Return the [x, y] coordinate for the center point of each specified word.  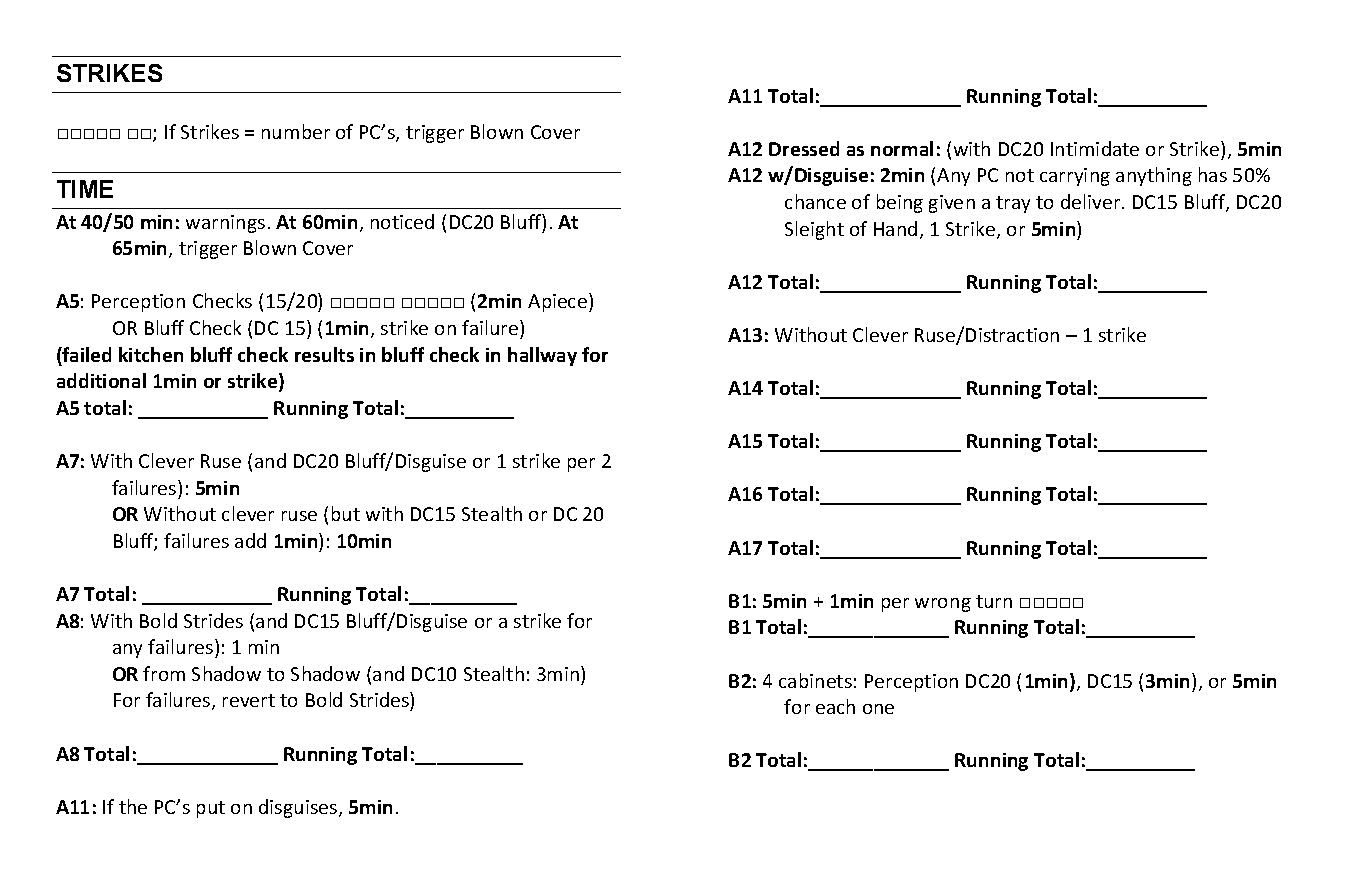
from [164, 673]
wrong [943, 605]
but [346, 513]
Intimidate [1095, 148]
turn [994, 601]
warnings [225, 224]
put [211, 809]
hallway [542, 356]
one [878, 709]
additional [101, 380]
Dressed [804, 148]
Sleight [814, 230]
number [296, 131]
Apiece [559, 302]
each [835, 706]
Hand [895, 228]
